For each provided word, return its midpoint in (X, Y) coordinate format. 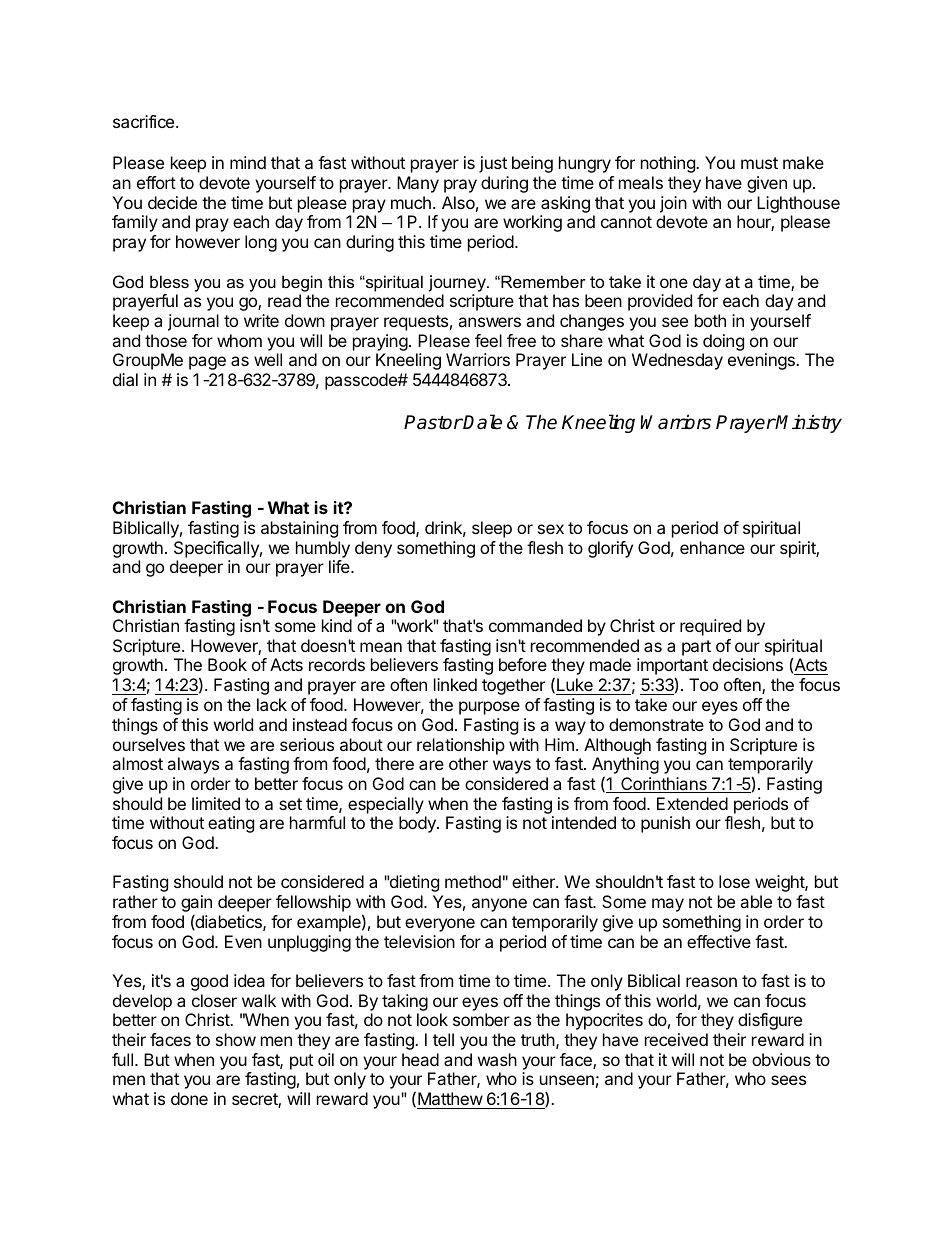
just (493, 164)
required (710, 627)
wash (497, 1059)
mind (248, 162)
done (189, 1098)
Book (227, 664)
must (759, 163)
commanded (535, 625)
